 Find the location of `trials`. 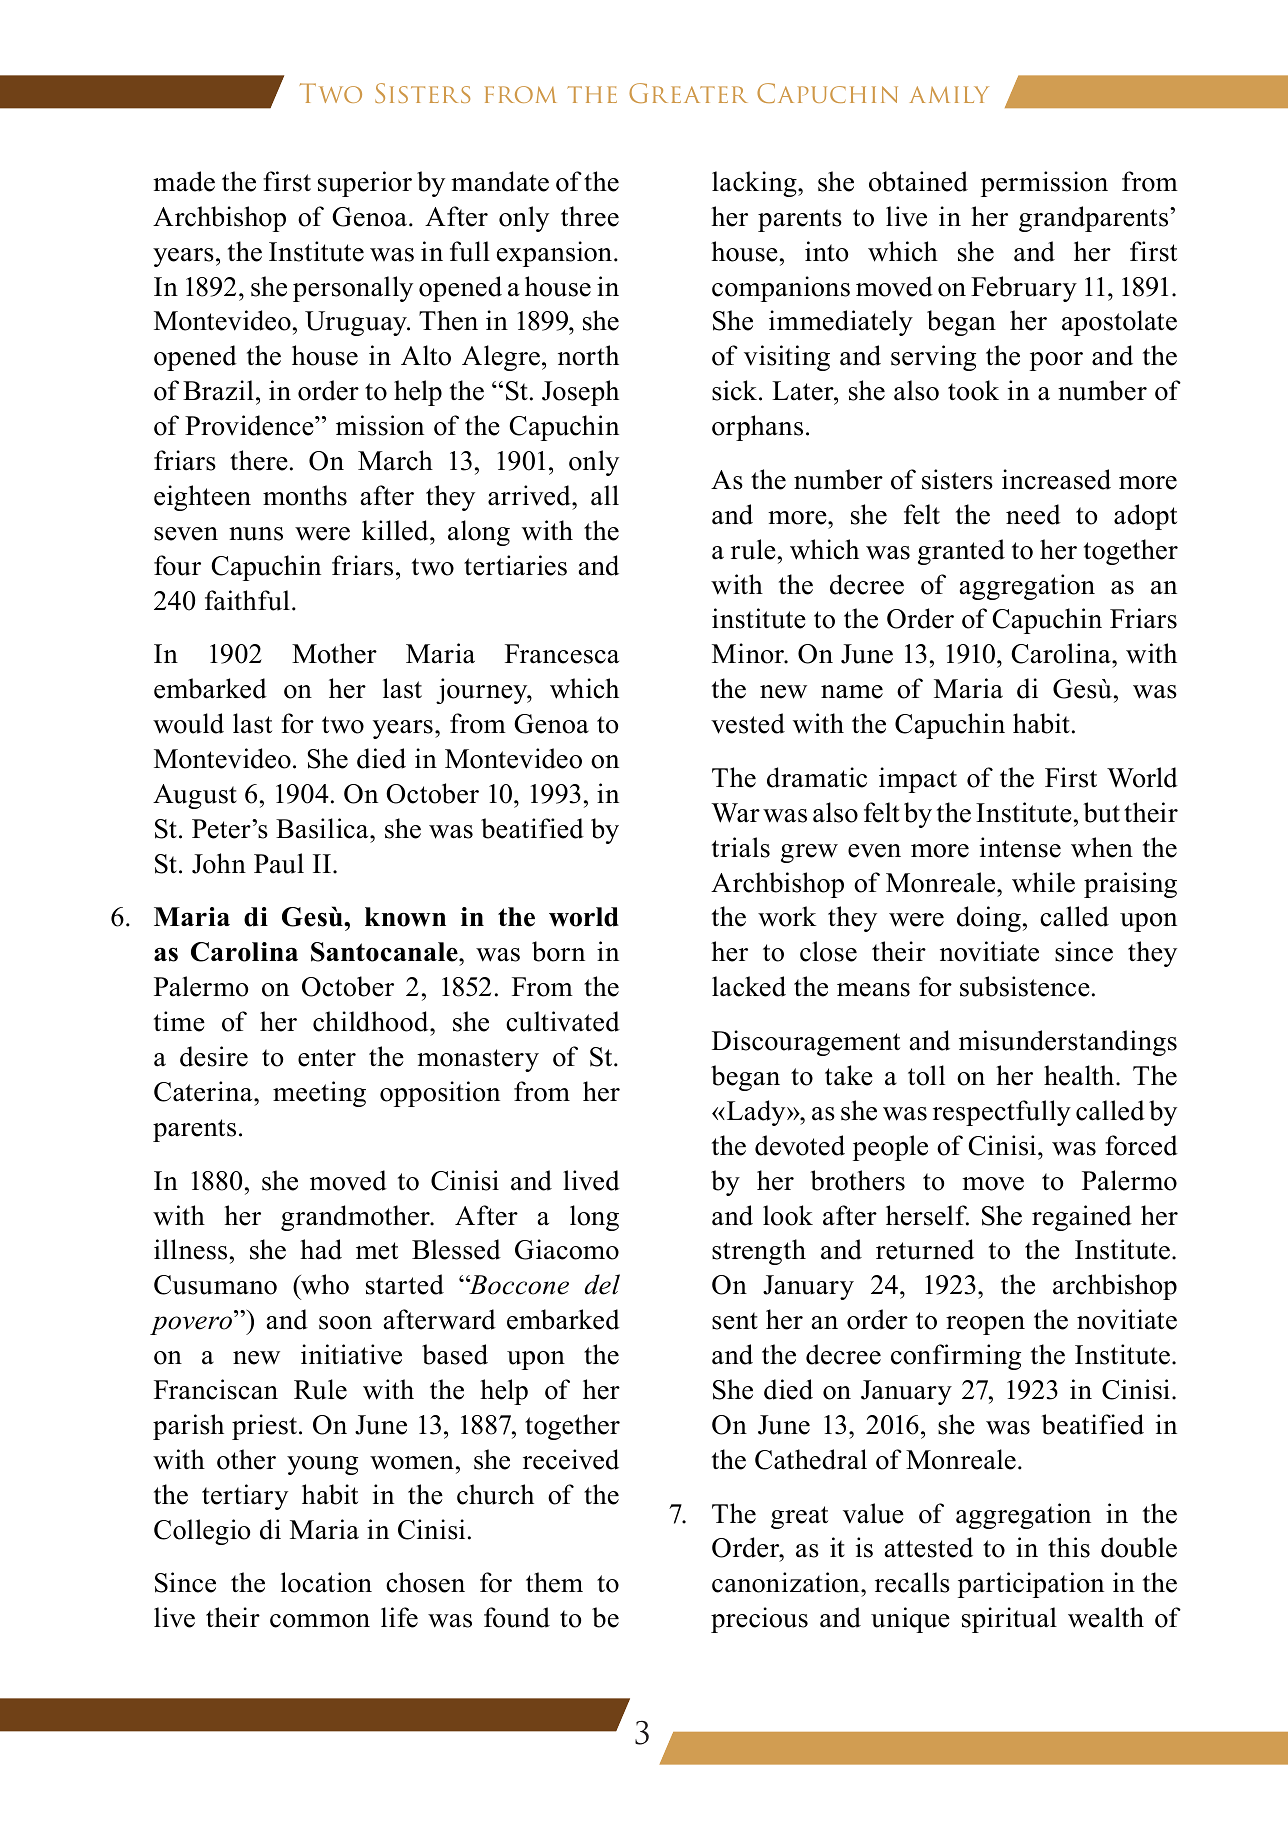

trials is located at coordinates (741, 847).
